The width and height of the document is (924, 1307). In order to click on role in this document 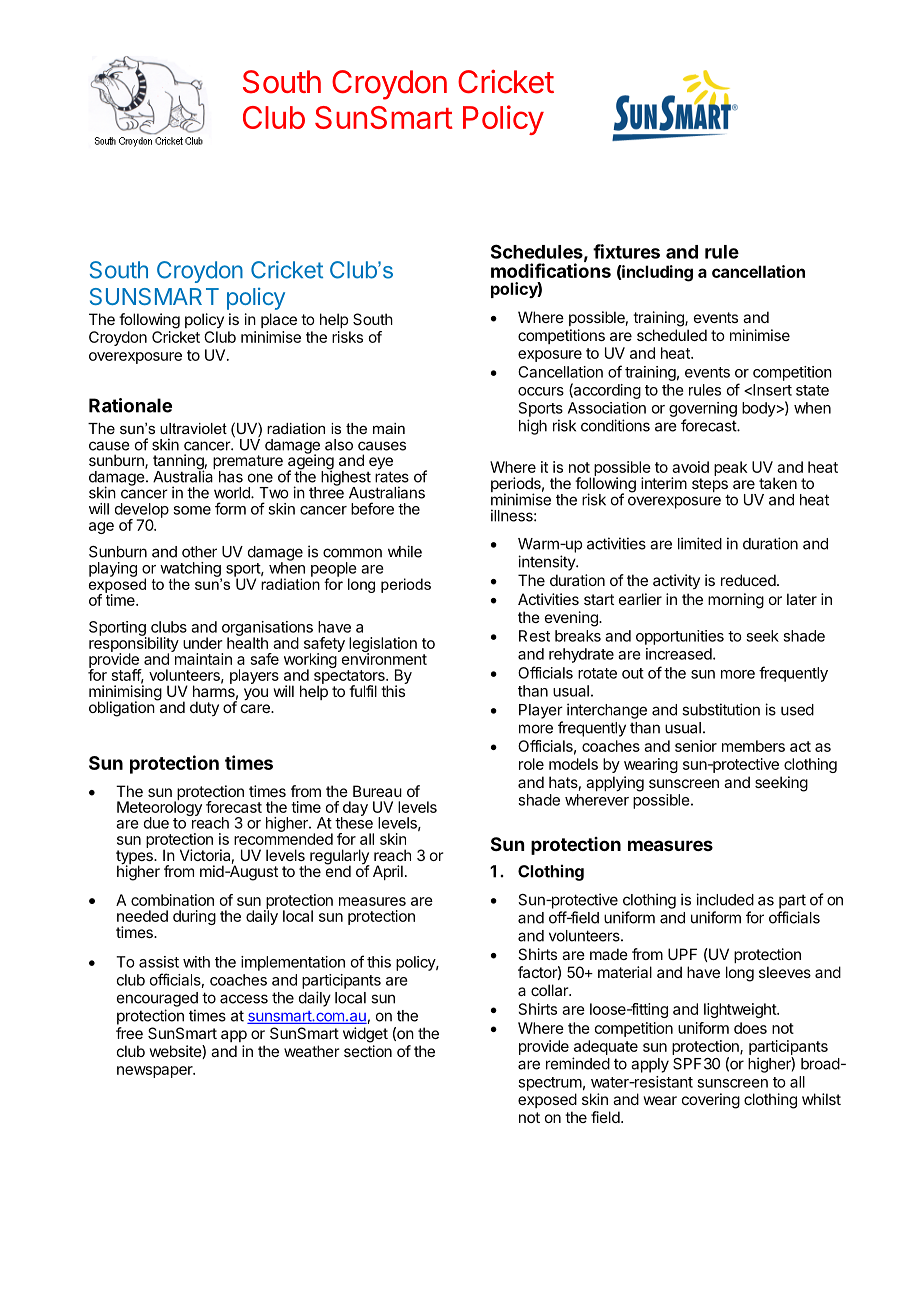, I will do `click(531, 764)`.
